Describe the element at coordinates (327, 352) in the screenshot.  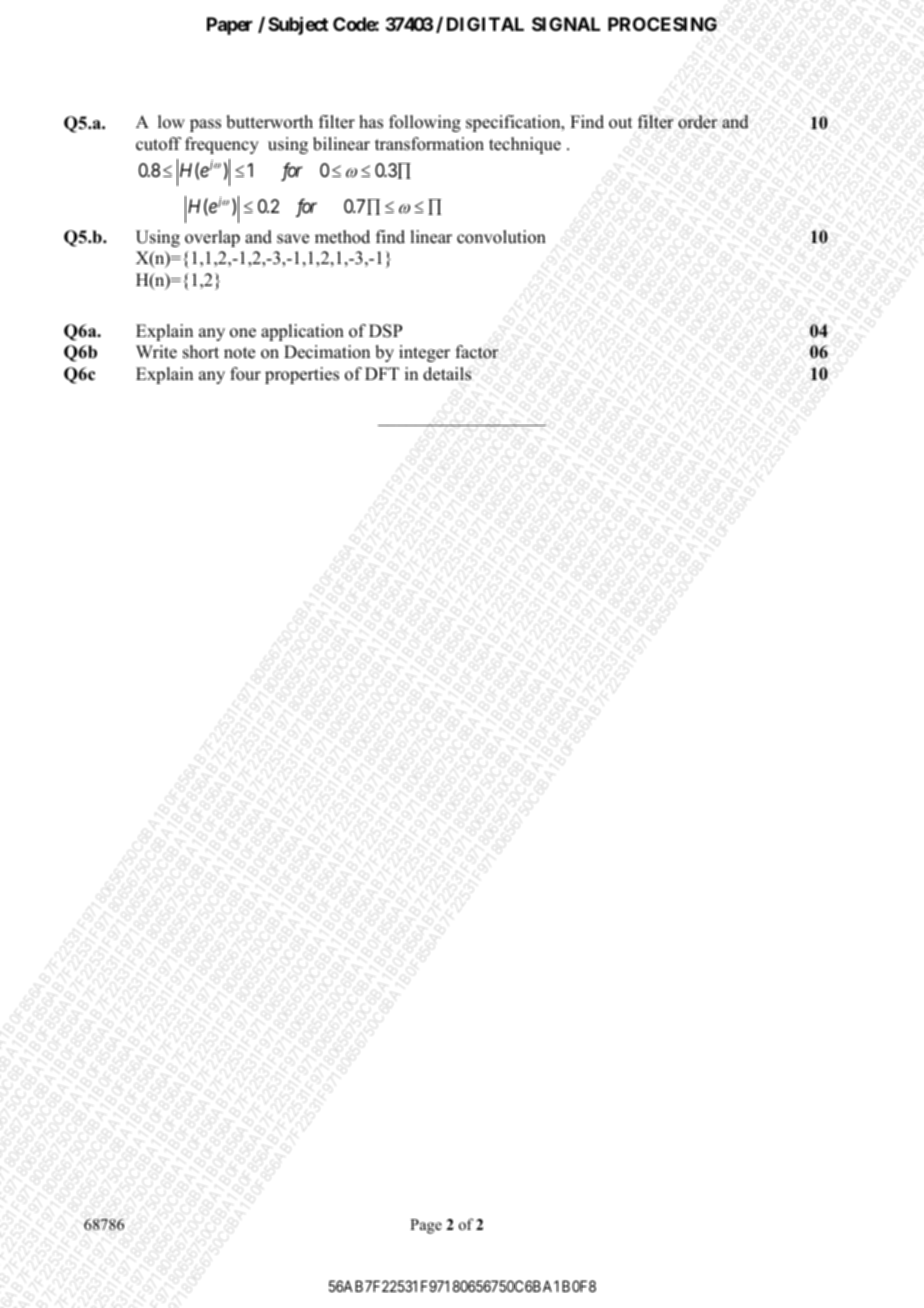
I see `Decimation` at that location.
